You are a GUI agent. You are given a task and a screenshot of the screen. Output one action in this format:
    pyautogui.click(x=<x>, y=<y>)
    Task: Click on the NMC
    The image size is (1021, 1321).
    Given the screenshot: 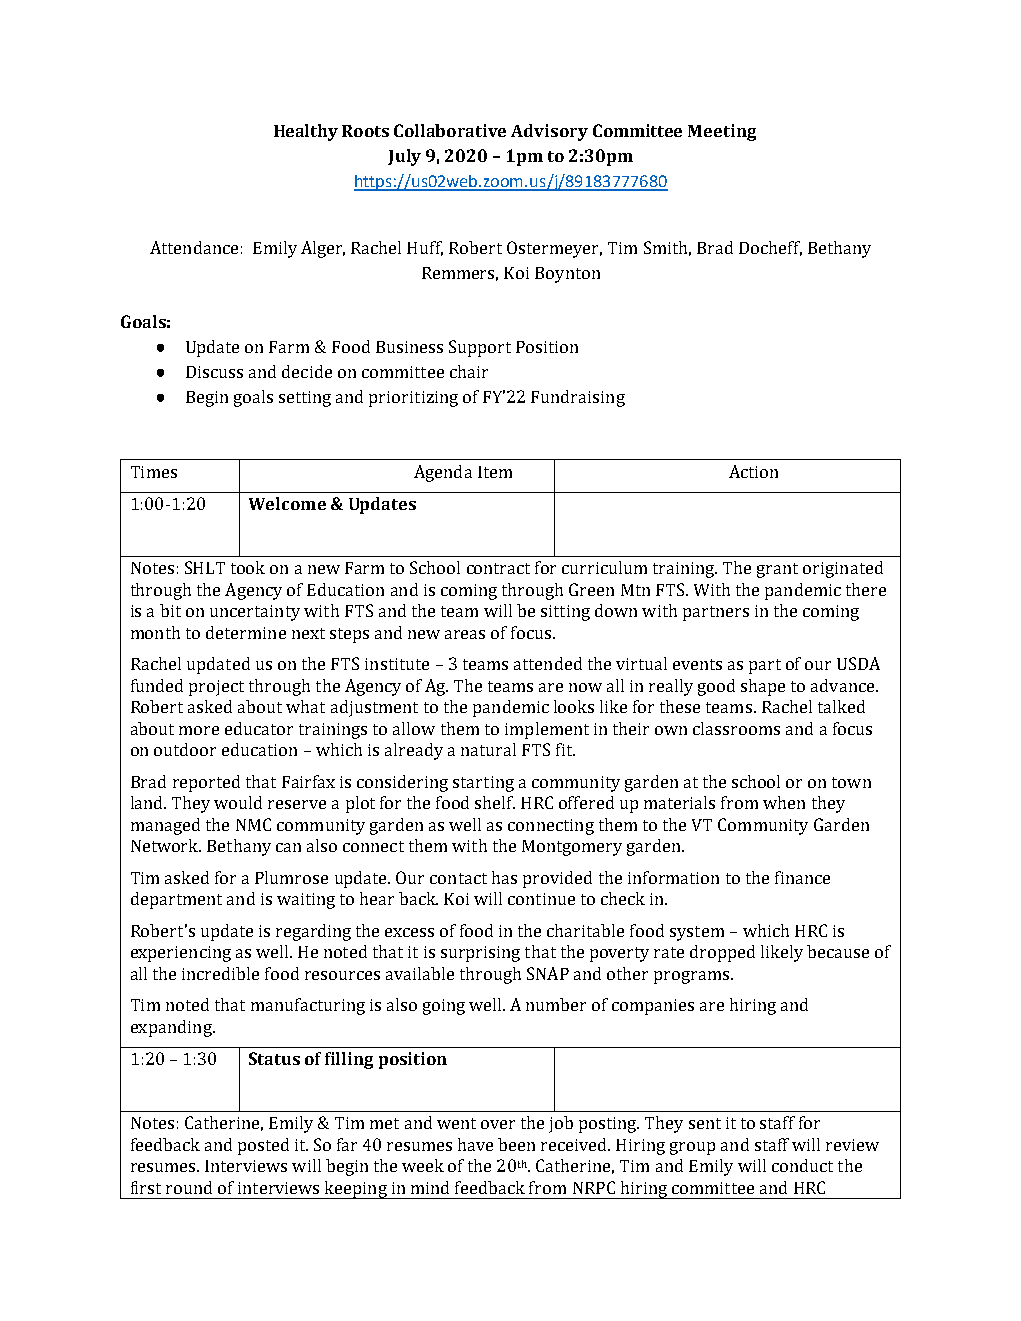 What is the action you would take?
    pyautogui.click(x=253, y=824)
